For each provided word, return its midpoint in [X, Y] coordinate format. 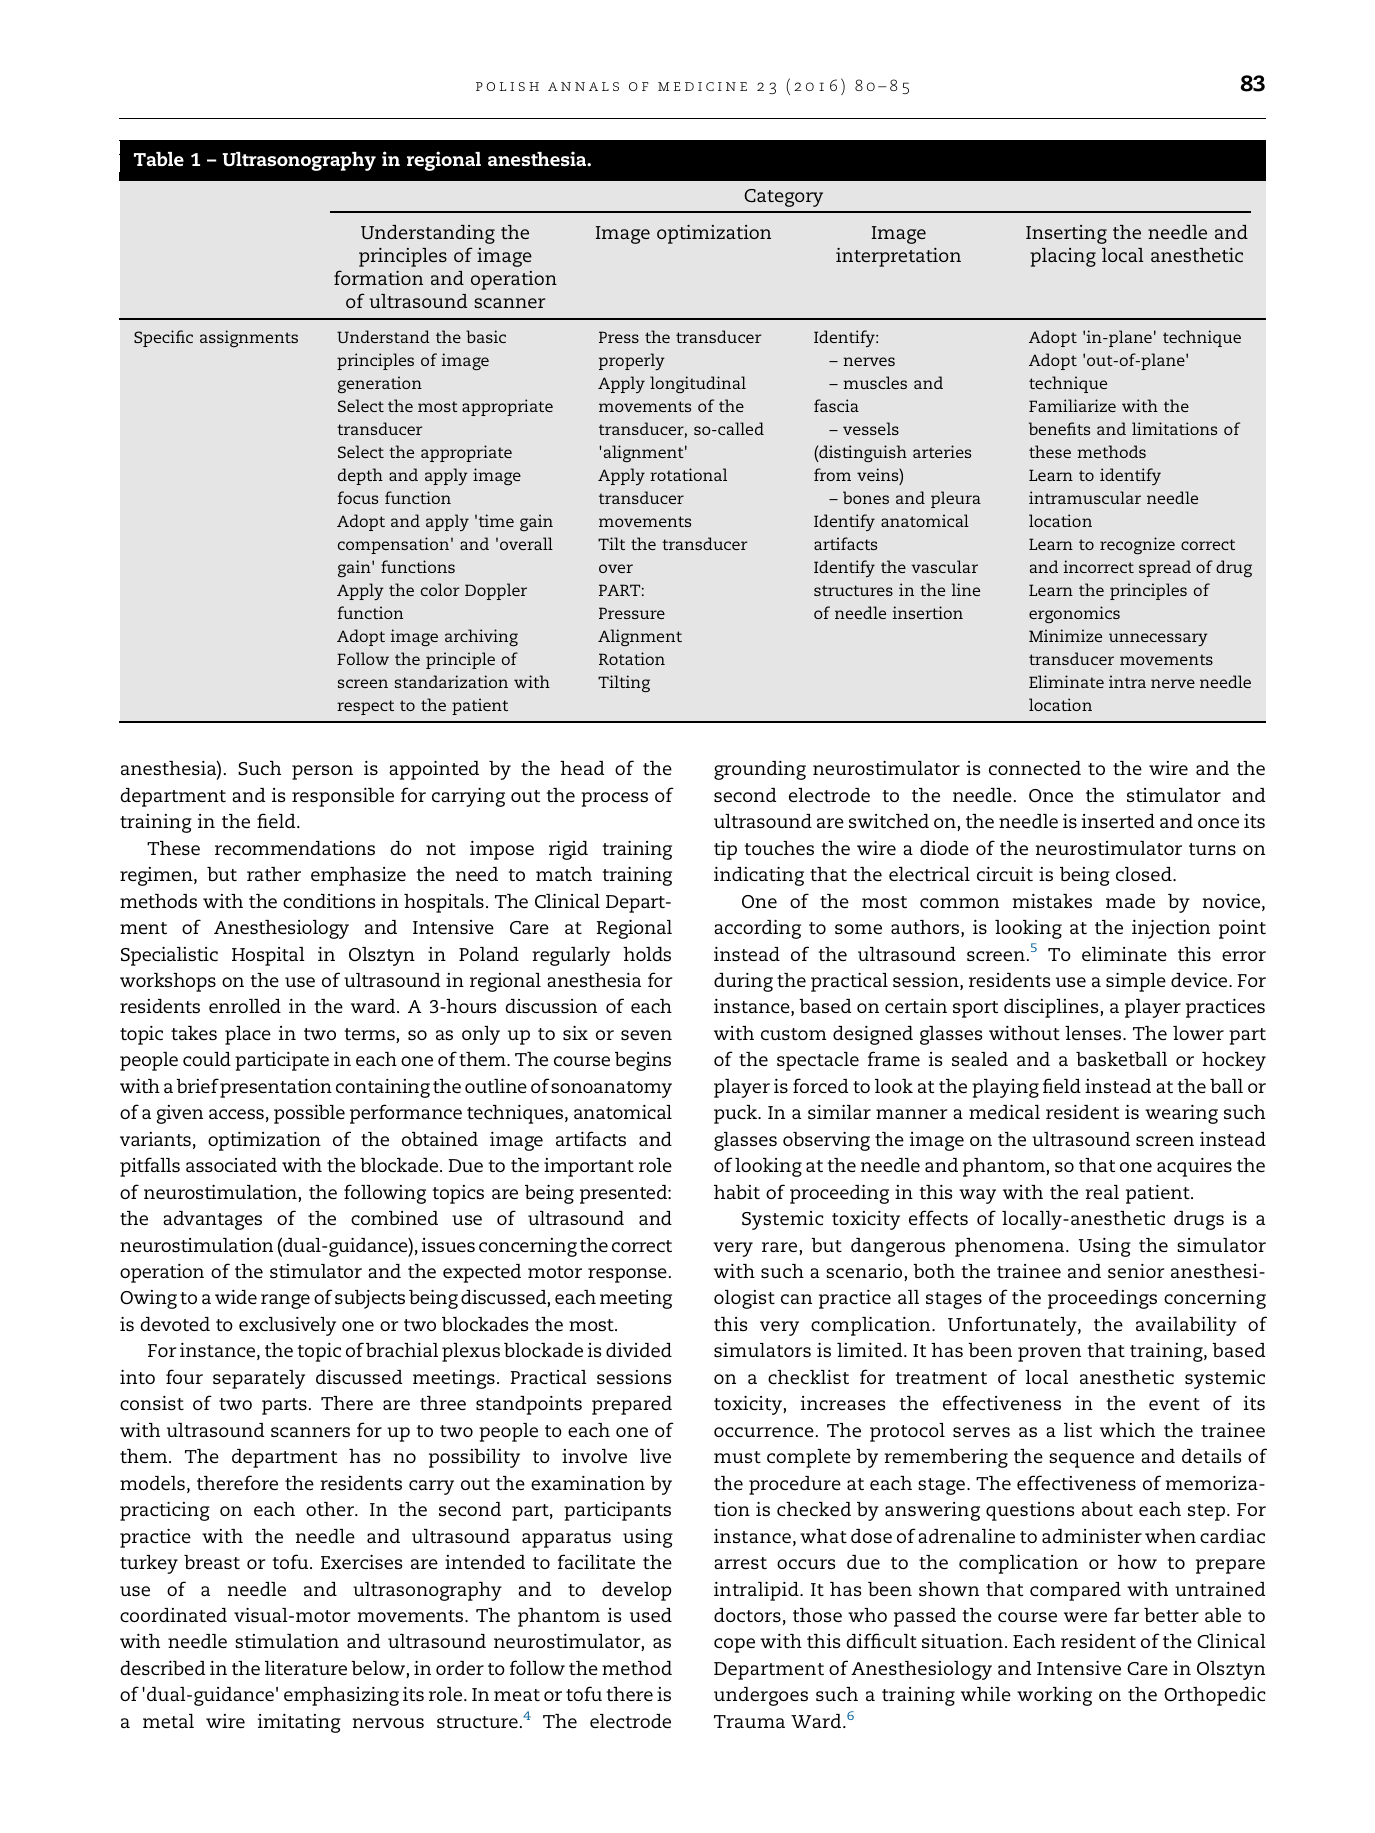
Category [783, 198]
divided [639, 1350]
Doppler [496, 591]
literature [306, 1668]
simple [1136, 982]
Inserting [1066, 234]
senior [1136, 1271]
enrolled [245, 1006]
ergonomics [1074, 614]
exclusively [287, 1326]
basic [486, 336]
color [440, 589]
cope [734, 1645]
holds [647, 954]
